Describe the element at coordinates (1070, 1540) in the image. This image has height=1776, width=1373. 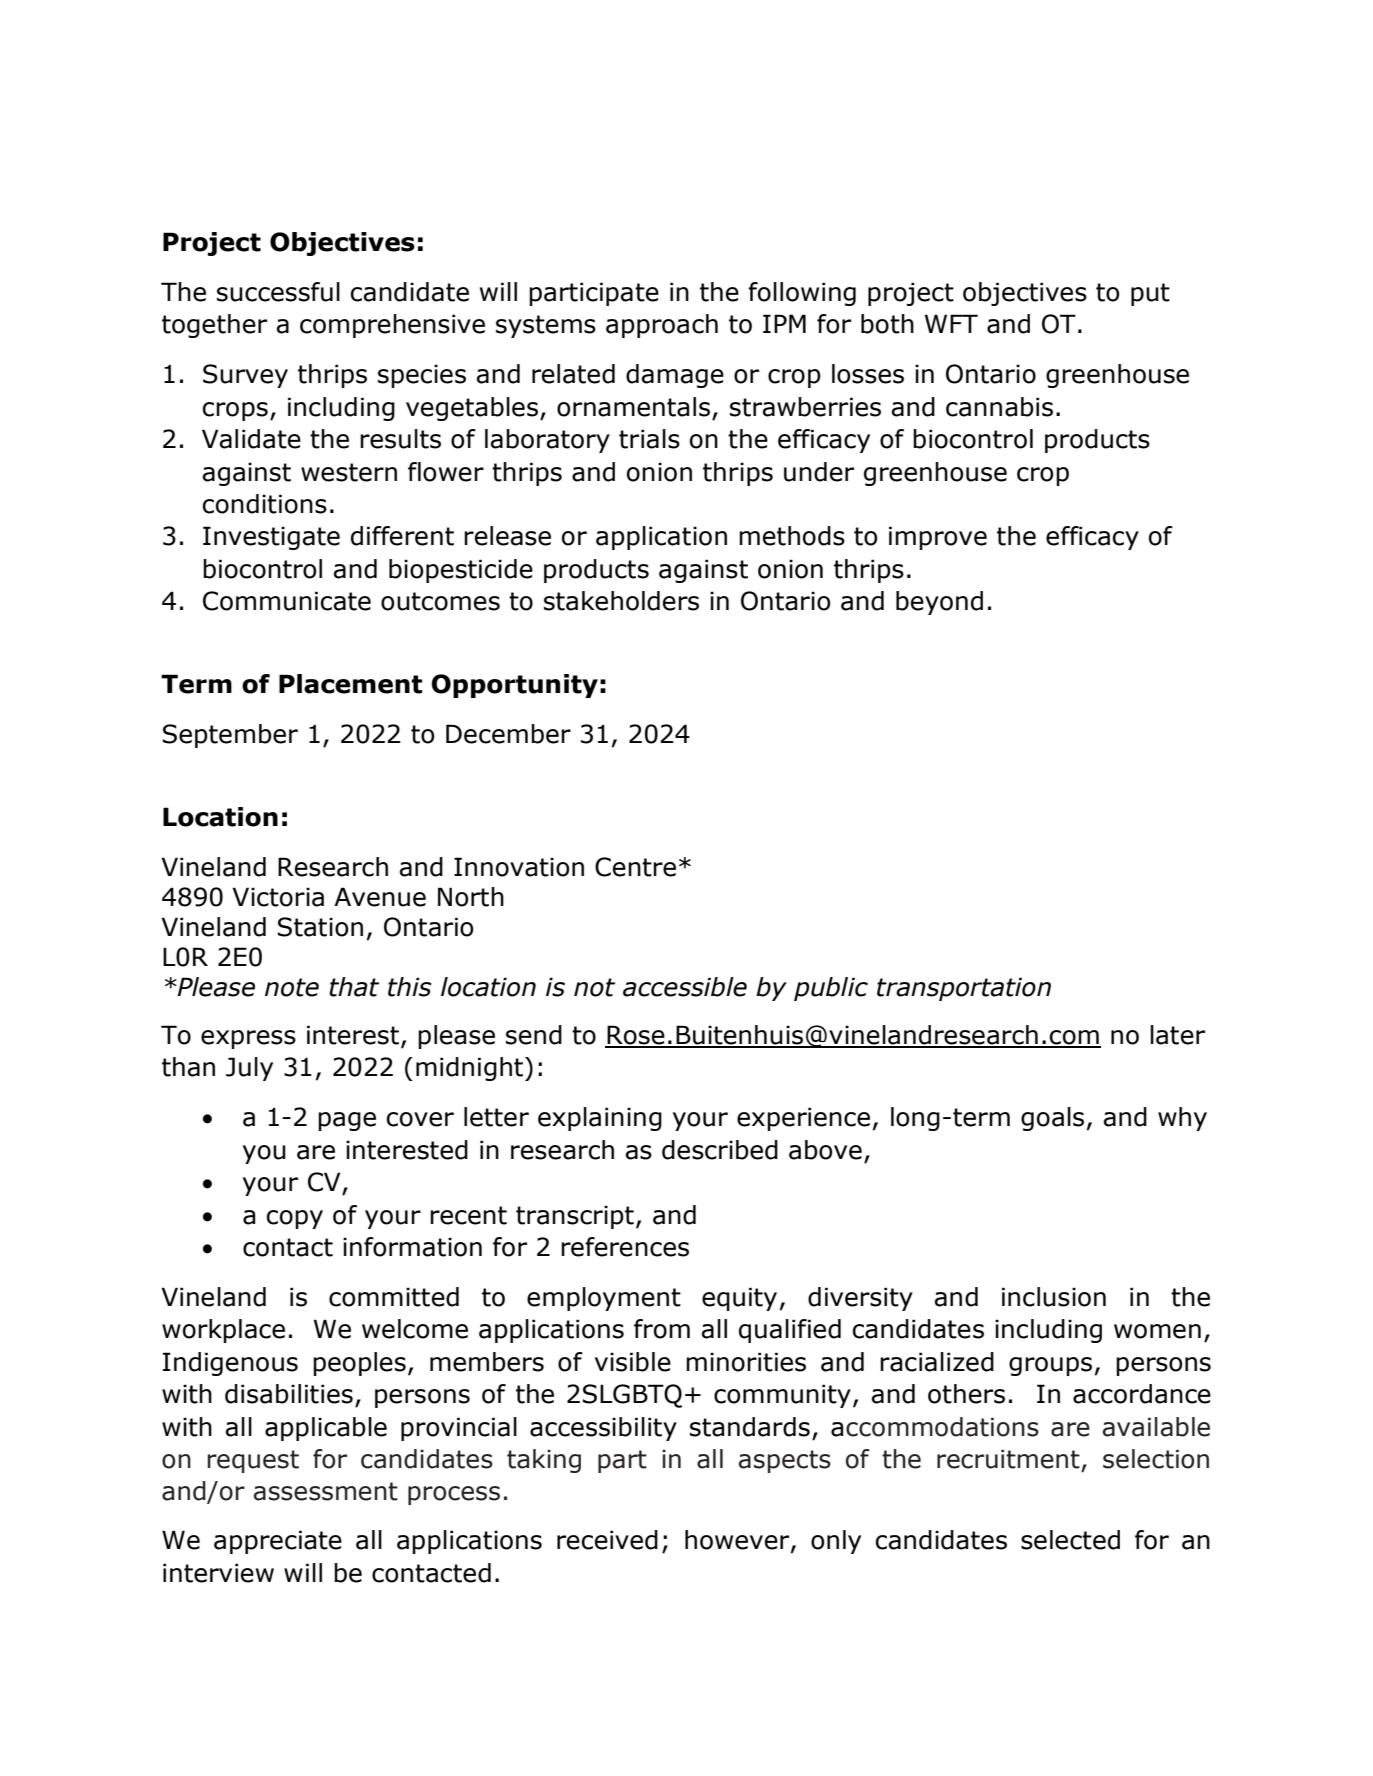
I see `selected` at that location.
